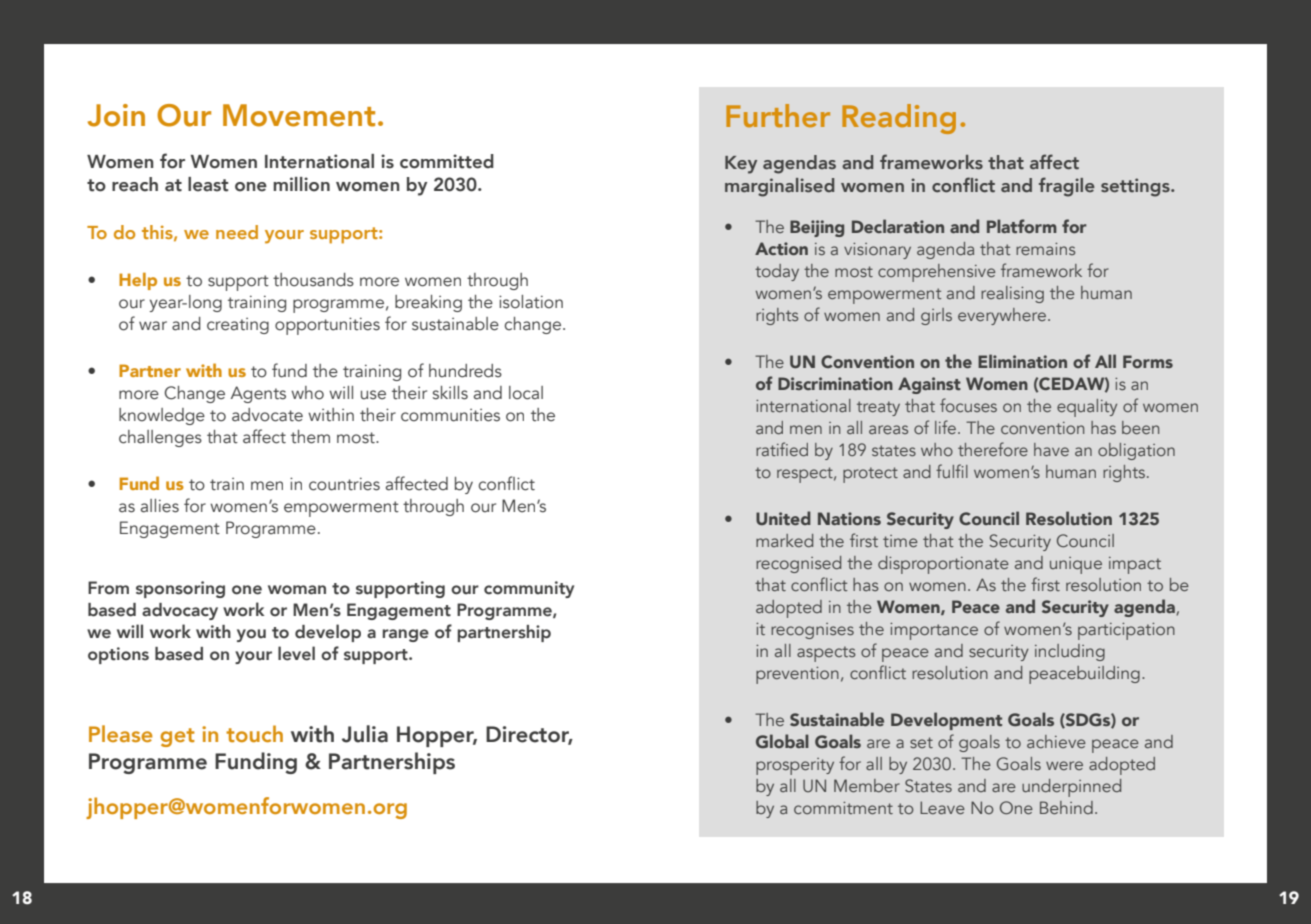 Image resolution: width=1311 pixels, height=924 pixels. Describe the element at coordinates (795, 766) in the screenshot. I see `prosperity` at that location.
